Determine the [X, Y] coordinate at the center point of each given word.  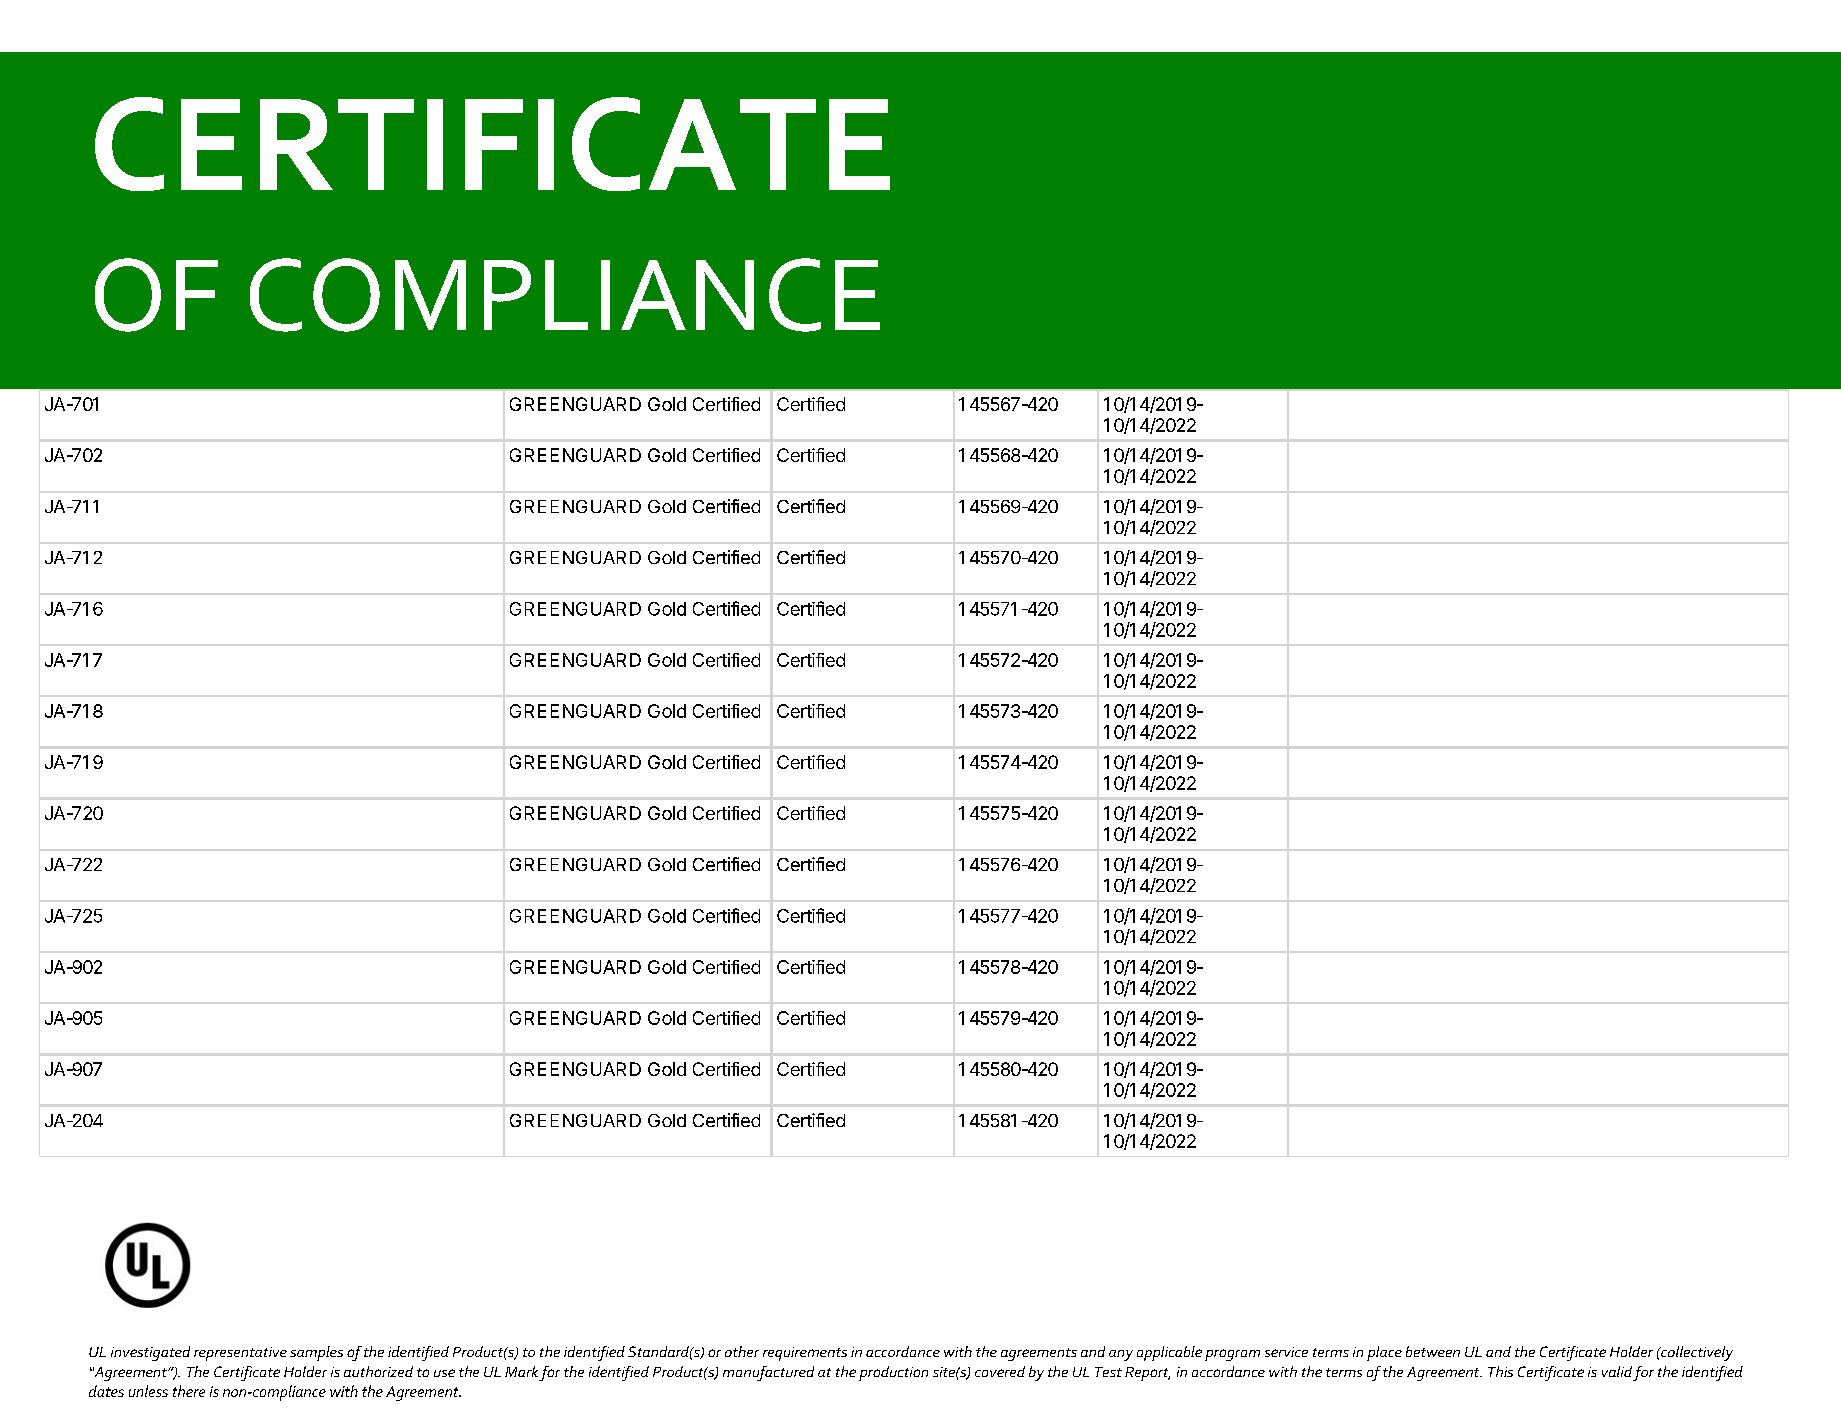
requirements [805, 1354]
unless [148, 1391]
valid [1617, 1371]
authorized [378, 1371]
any [1121, 1355]
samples [316, 1353]
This [1500, 1371]
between [1433, 1351]
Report [1147, 1374]
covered [1000, 1371]
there [189, 1391]
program [1232, 1355]
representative [240, 1354]
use [444, 1373]
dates [106, 1391]
